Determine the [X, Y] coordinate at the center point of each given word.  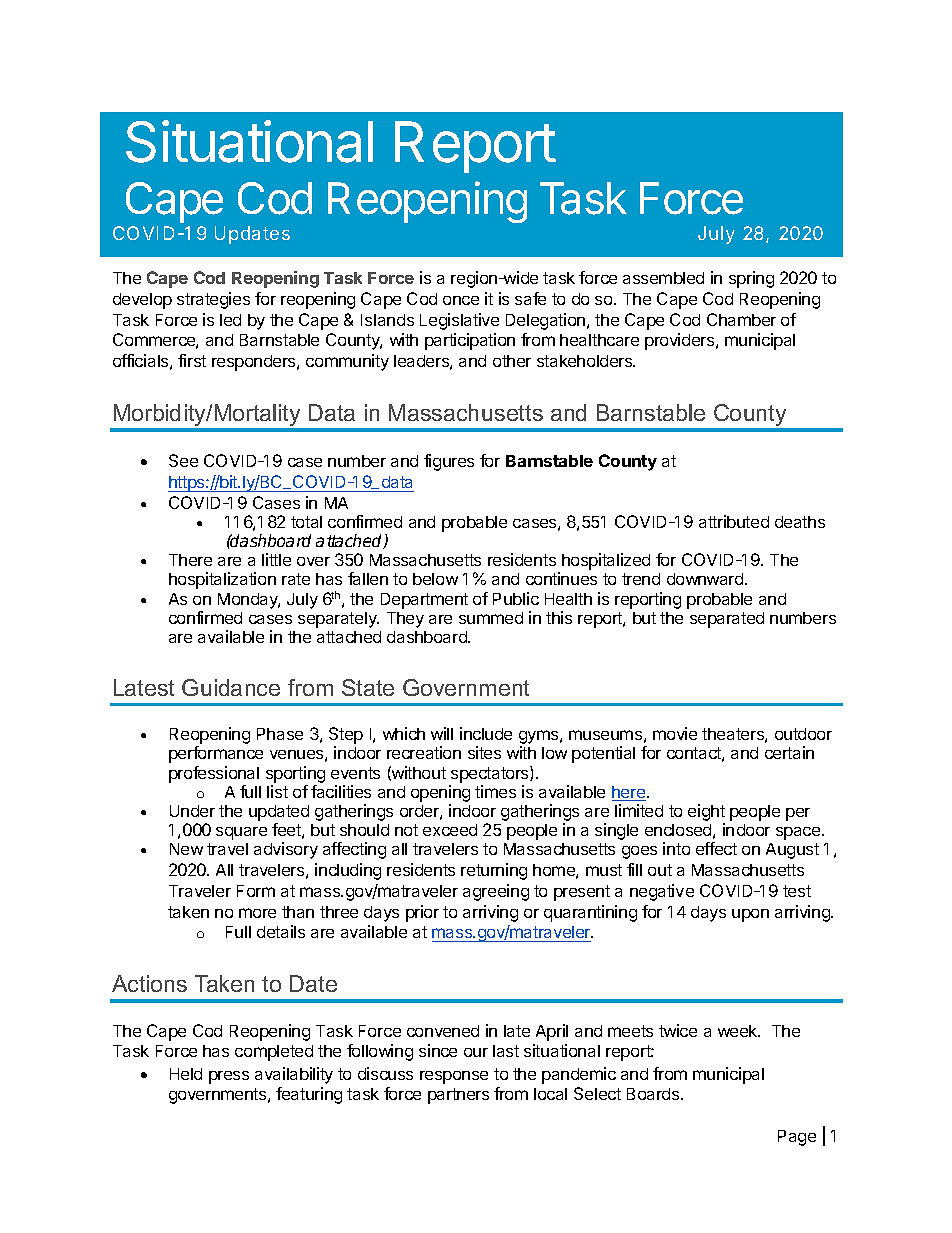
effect [716, 848]
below [435, 579]
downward [705, 579]
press [229, 1077]
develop [142, 301]
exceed [450, 830]
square [241, 833]
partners [458, 1096]
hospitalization [222, 580]
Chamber [741, 319]
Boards [654, 1094]
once [461, 300]
